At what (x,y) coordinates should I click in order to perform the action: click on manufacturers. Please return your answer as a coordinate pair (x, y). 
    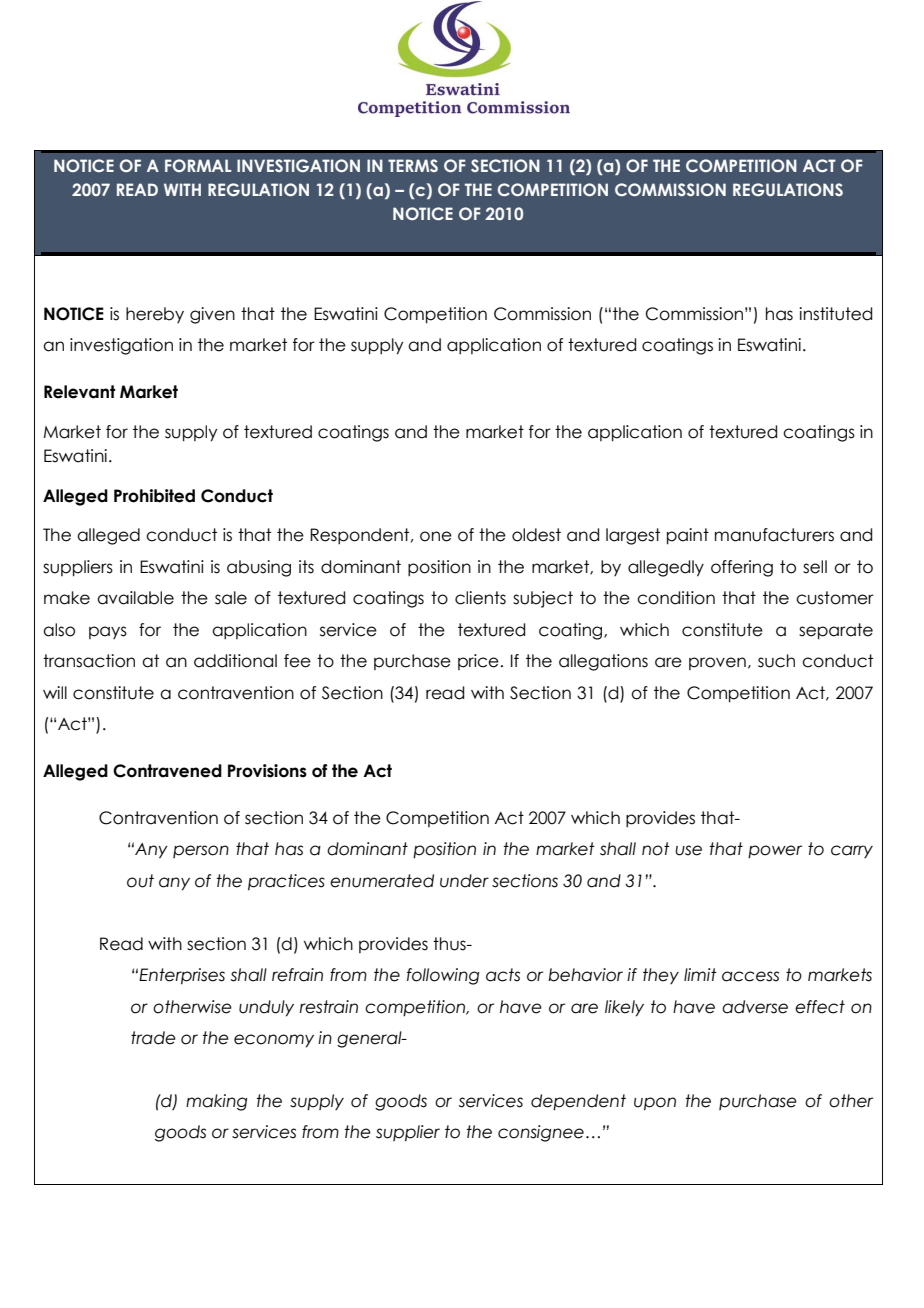
    Looking at the image, I should click on (774, 535).
